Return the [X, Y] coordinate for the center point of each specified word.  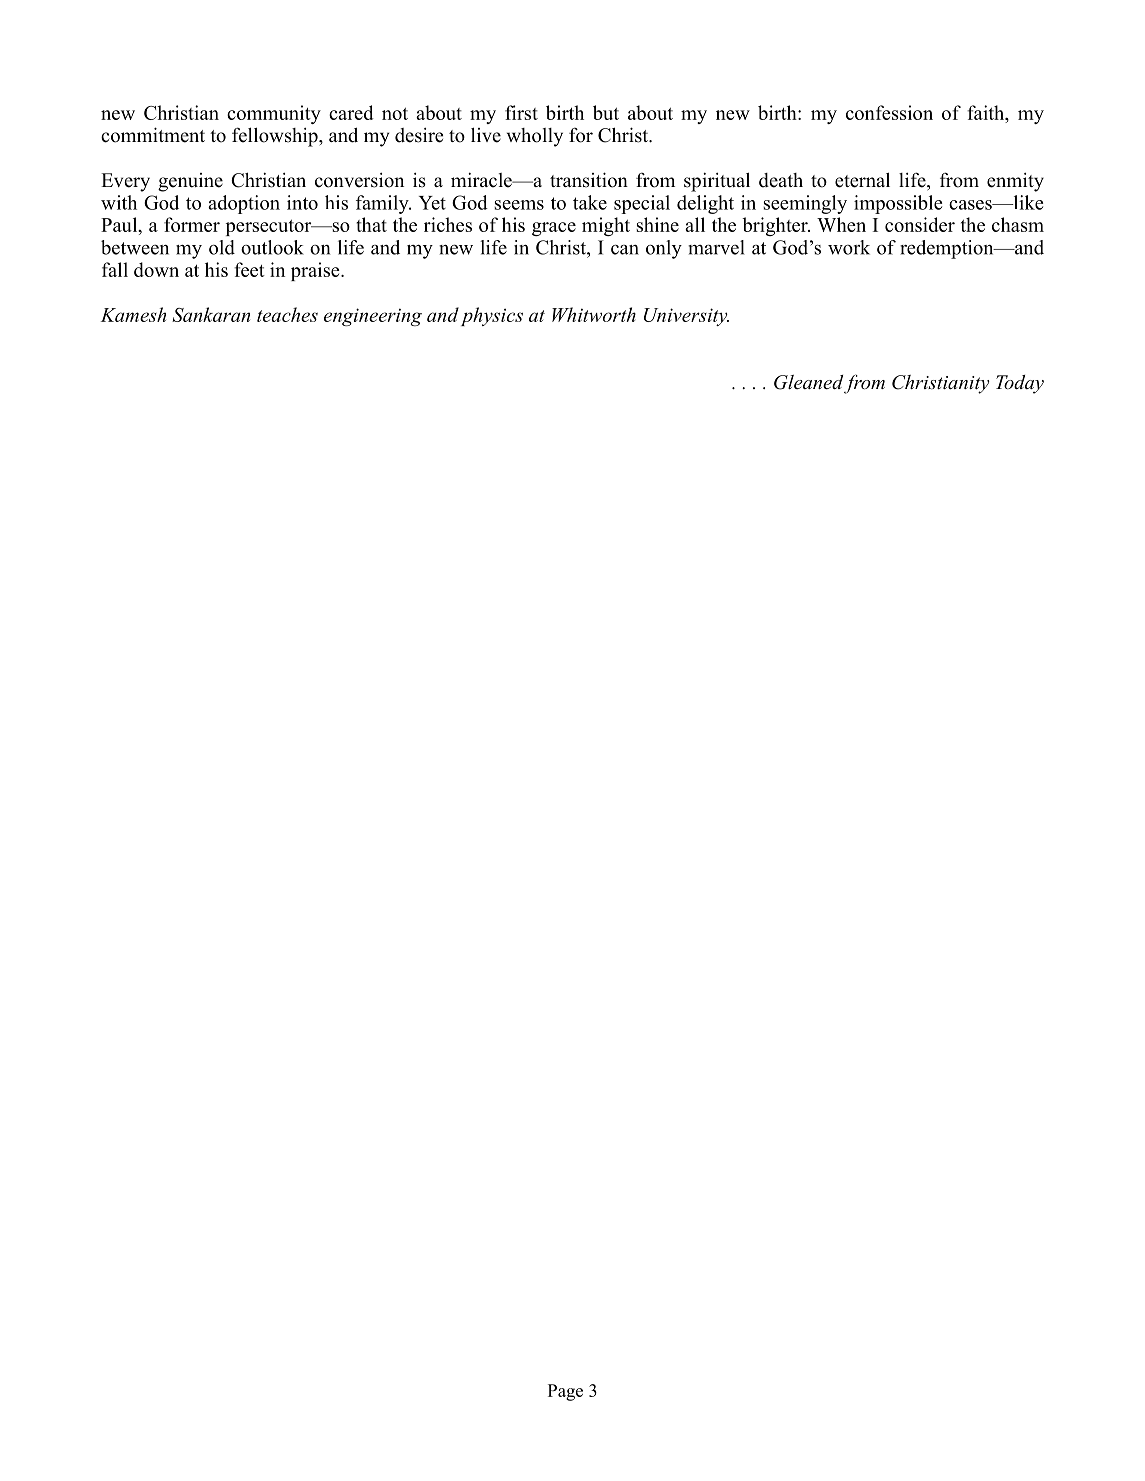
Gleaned [808, 382]
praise [316, 271]
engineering [373, 317]
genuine [190, 182]
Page [565, 1392]
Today [1020, 384]
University [686, 317]
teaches [287, 314]
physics [492, 316]
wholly [535, 137]
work [849, 247]
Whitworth [594, 314]
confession [889, 112]
